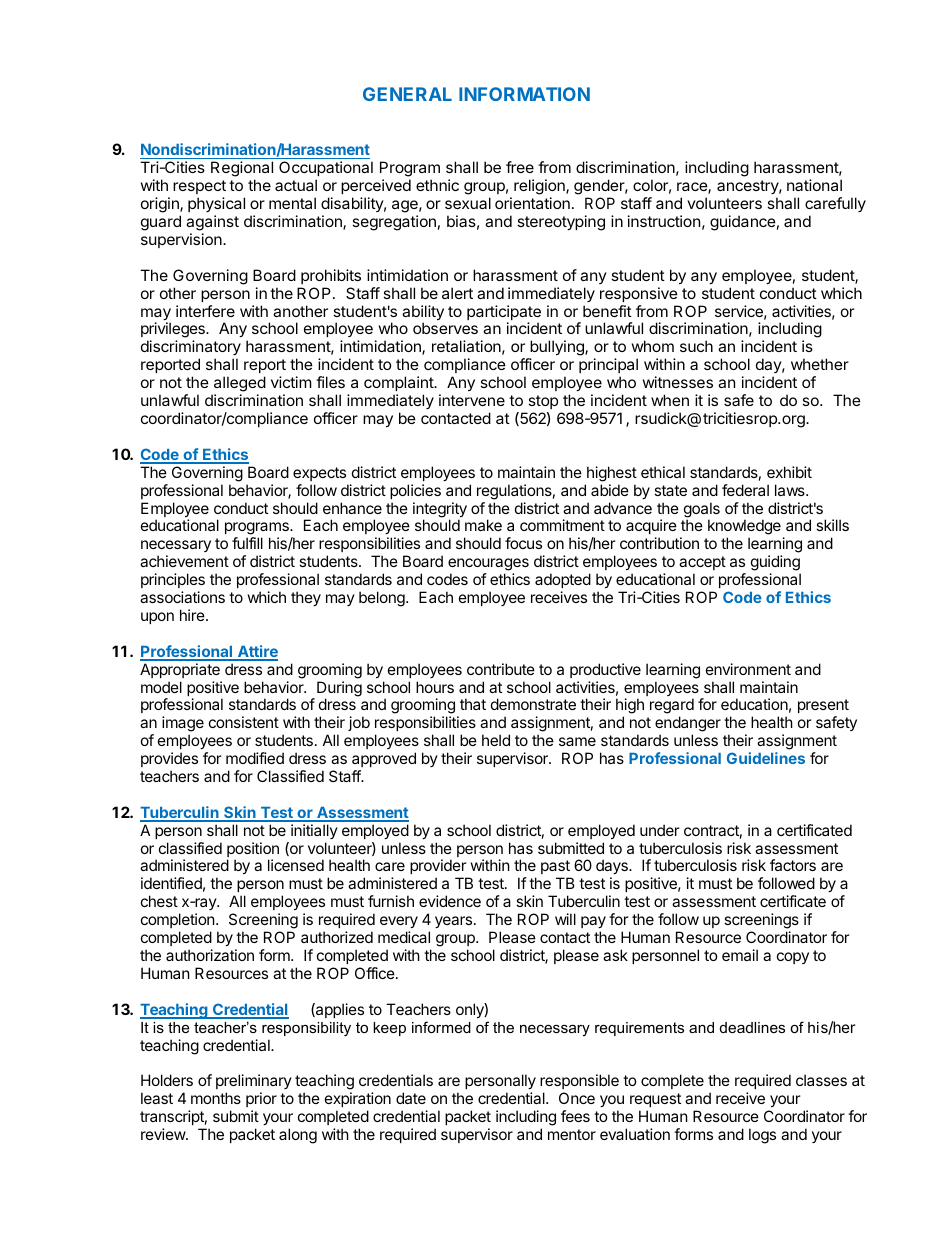 The image size is (952, 1233). Describe the element at coordinates (789, 472) in the document. I see `exhibit` at that location.
